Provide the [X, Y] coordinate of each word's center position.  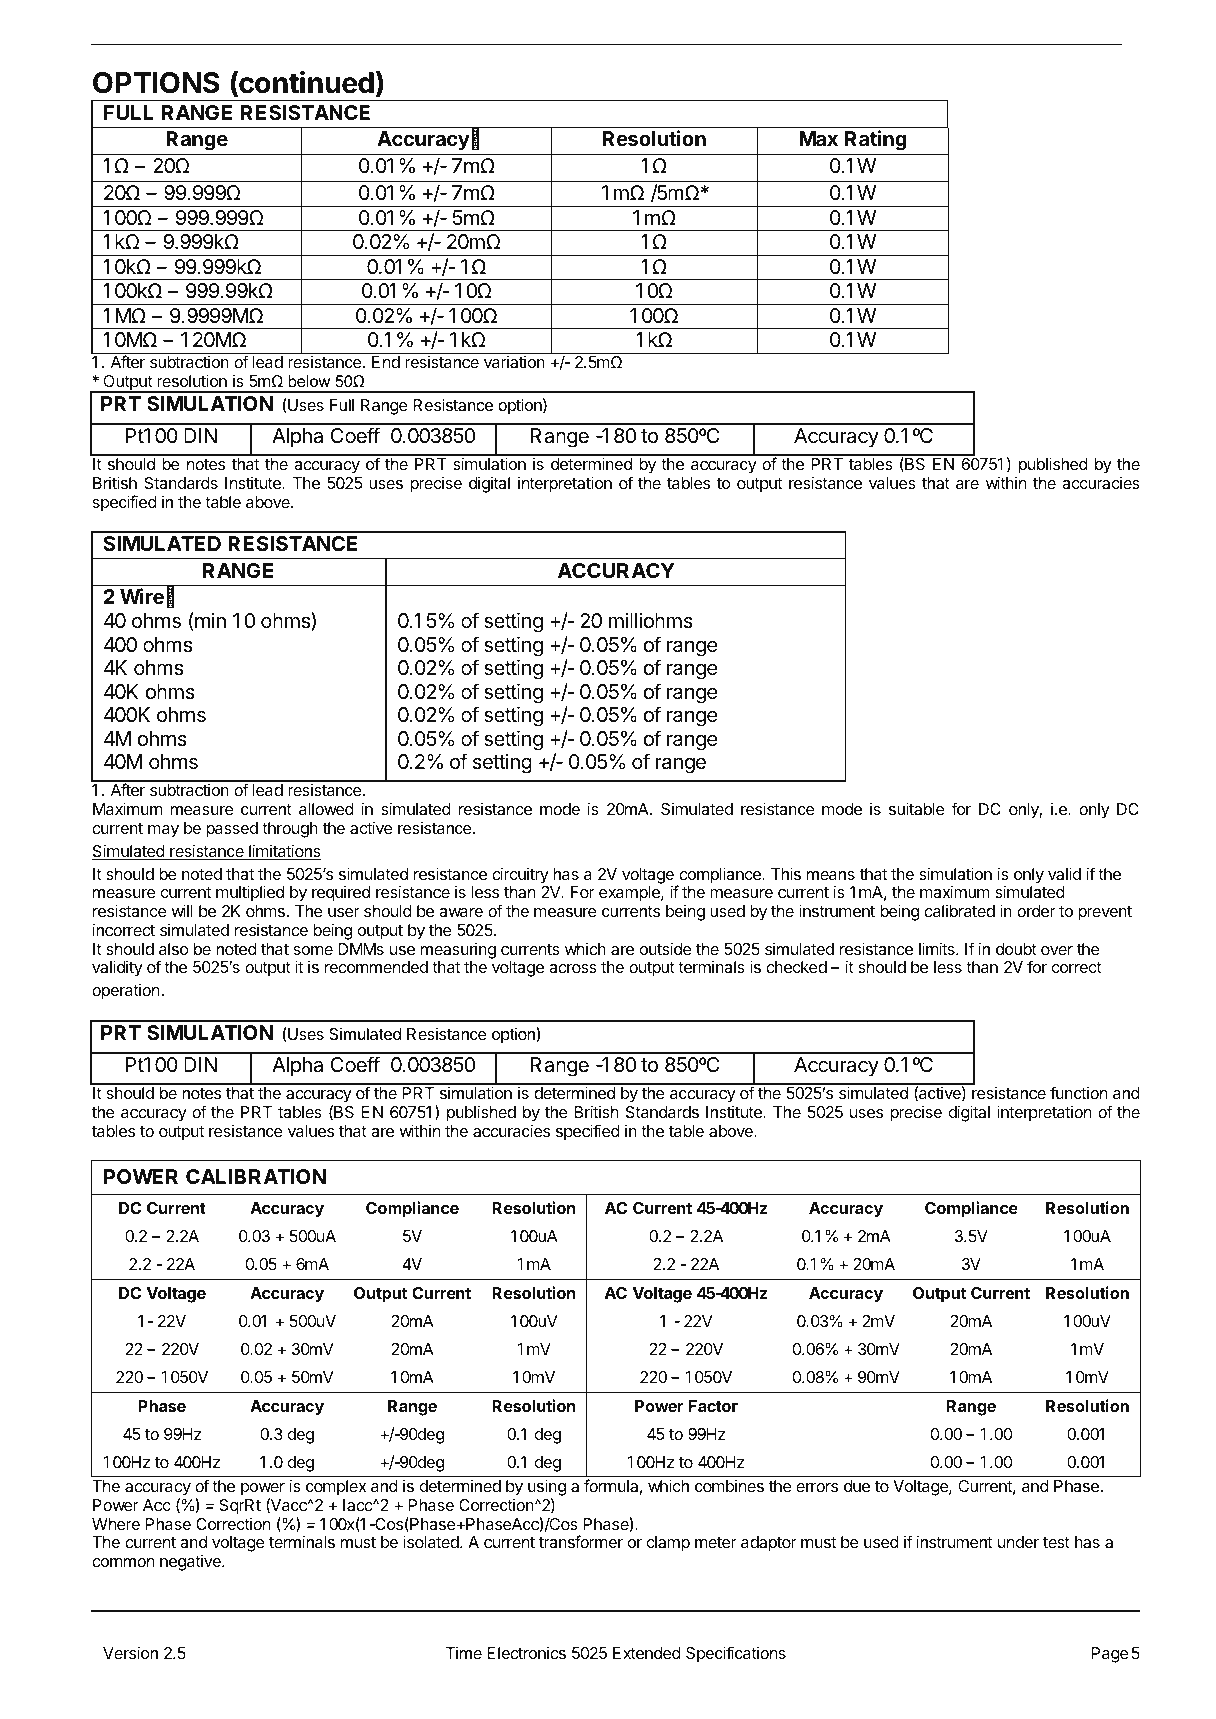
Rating [876, 140]
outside [666, 948]
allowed [326, 809]
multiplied [250, 893]
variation [514, 361]
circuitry [520, 875]
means [831, 875]
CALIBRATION [256, 1176]
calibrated [959, 911]
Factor [713, 1406]
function [1078, 1092]
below [309, 381]
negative [191, 1562]
